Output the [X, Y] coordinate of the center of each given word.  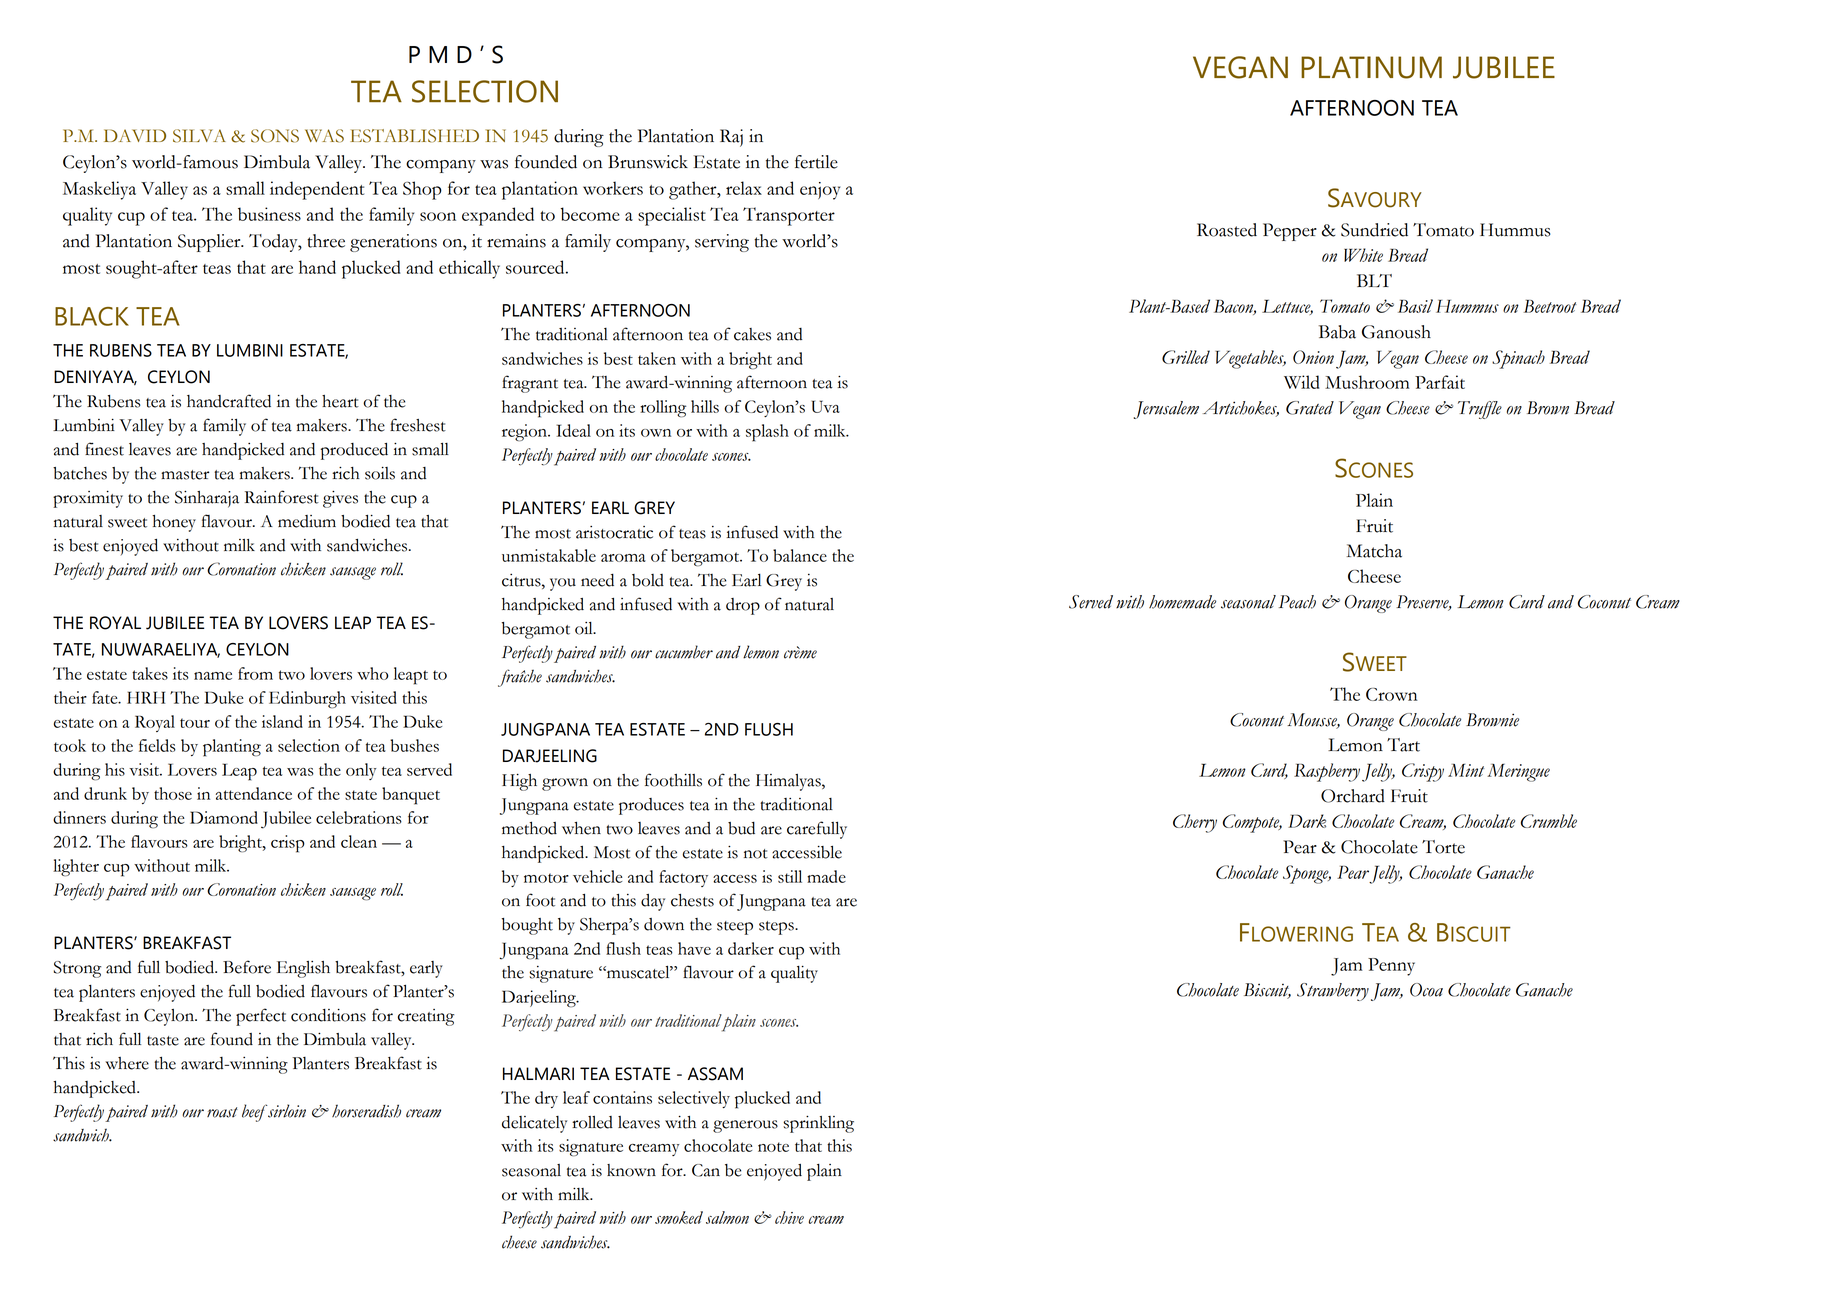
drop [743, 606]
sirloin [286, 1111]
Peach [1297, 602]
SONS [275, 136]
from [255, 673]
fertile [816, 162]
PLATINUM [1371, 67]
